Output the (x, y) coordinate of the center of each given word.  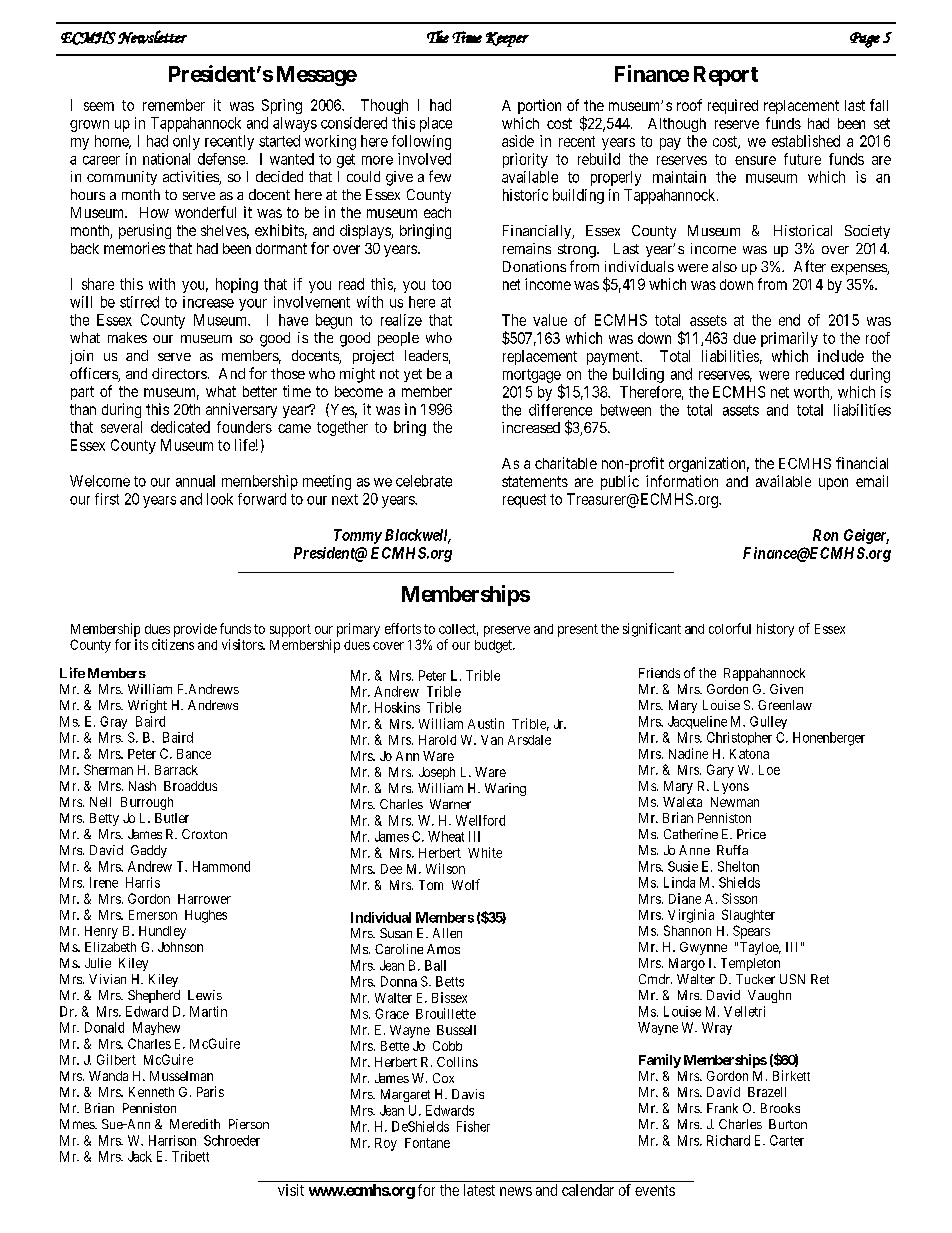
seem (99, 106)
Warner (450, 804)
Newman (735, 802)
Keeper (507, 39)
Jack (140, 1156)
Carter (787, 1140)
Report (726, 76)
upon (833, 484)
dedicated (180, 427)
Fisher (473, 1126)
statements (535, 481)
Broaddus (190, 786)
